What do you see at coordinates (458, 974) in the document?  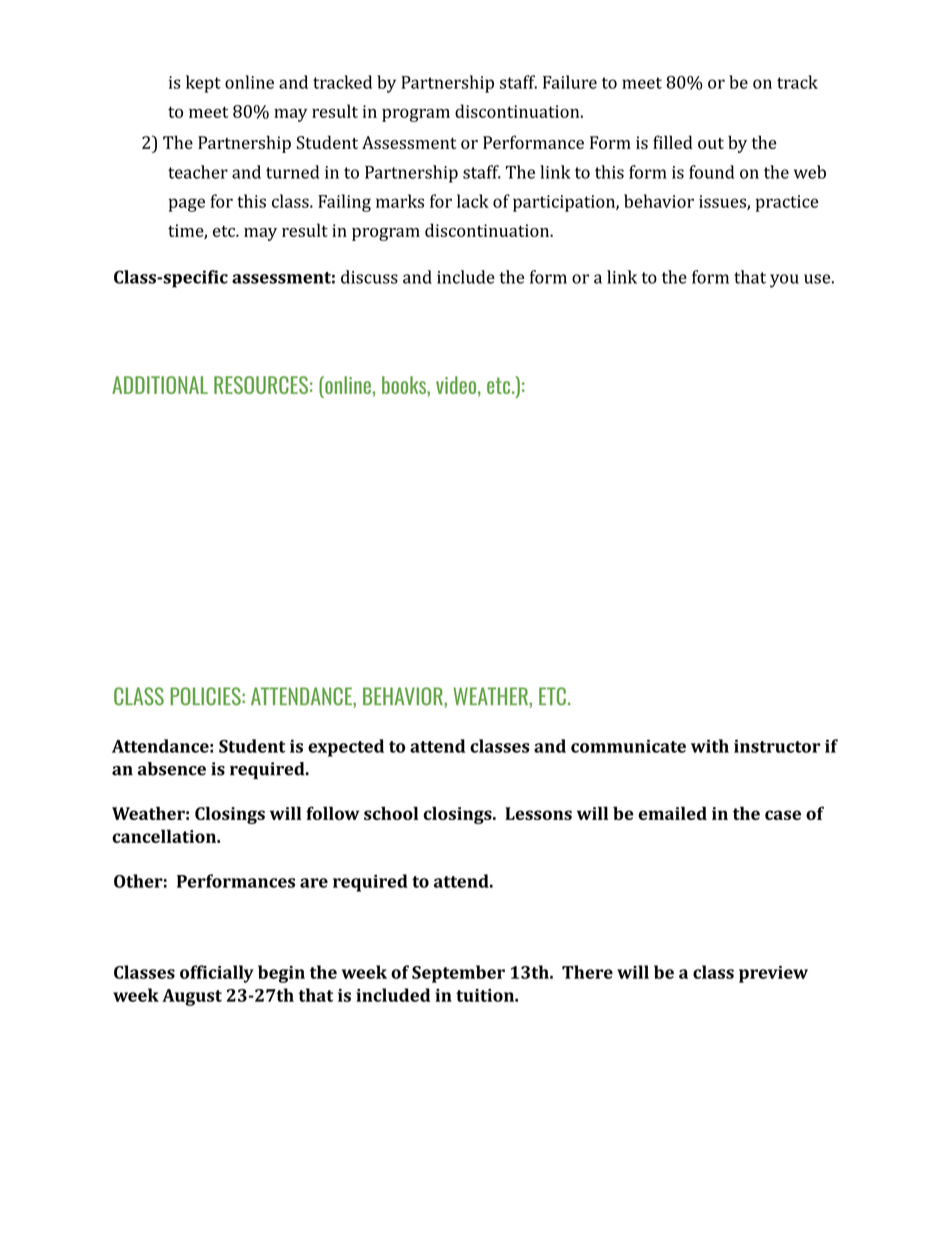 I see `September` at bounding box center [458, 974].
